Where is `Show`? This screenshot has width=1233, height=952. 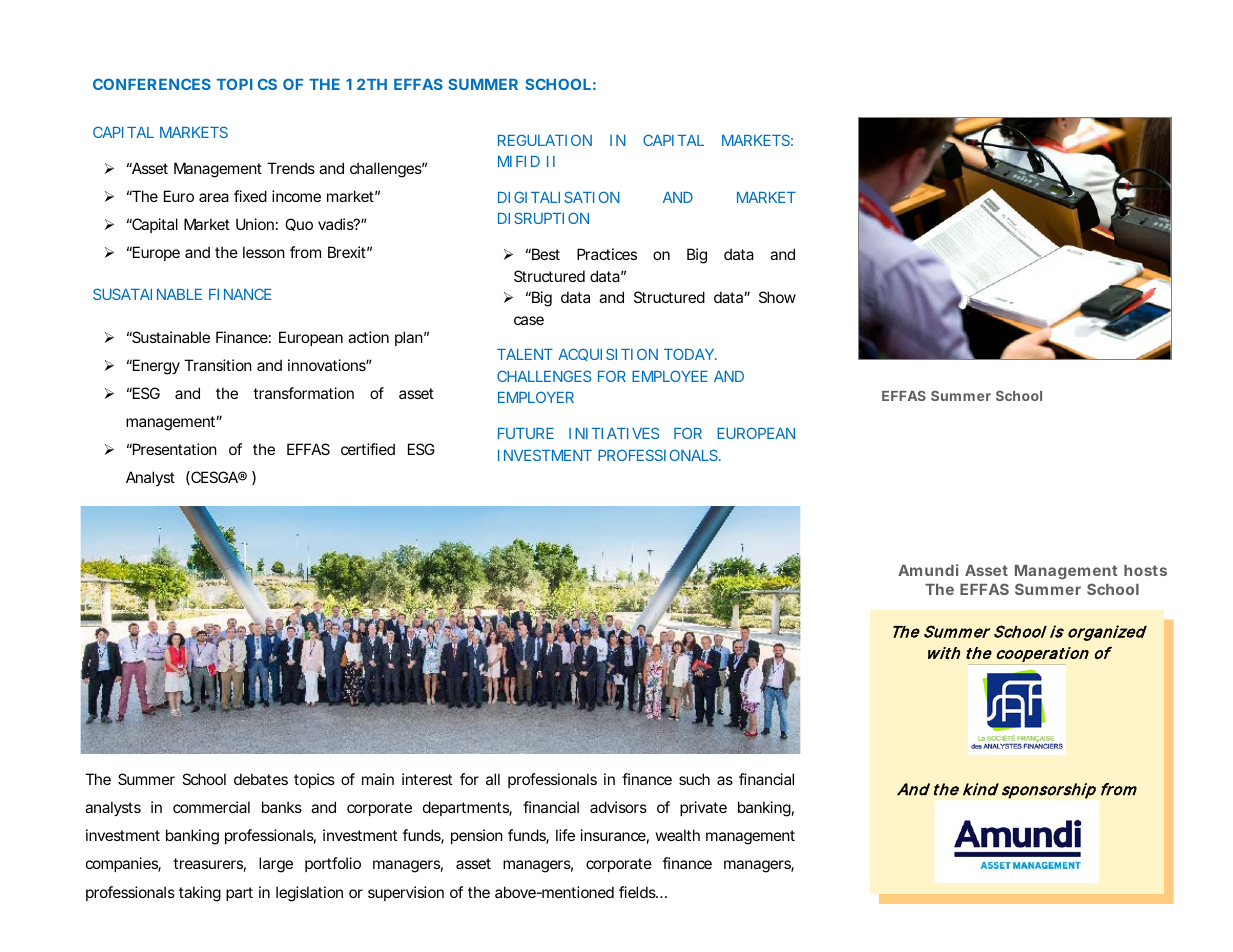 Show is located at coordinates (777, 297).
